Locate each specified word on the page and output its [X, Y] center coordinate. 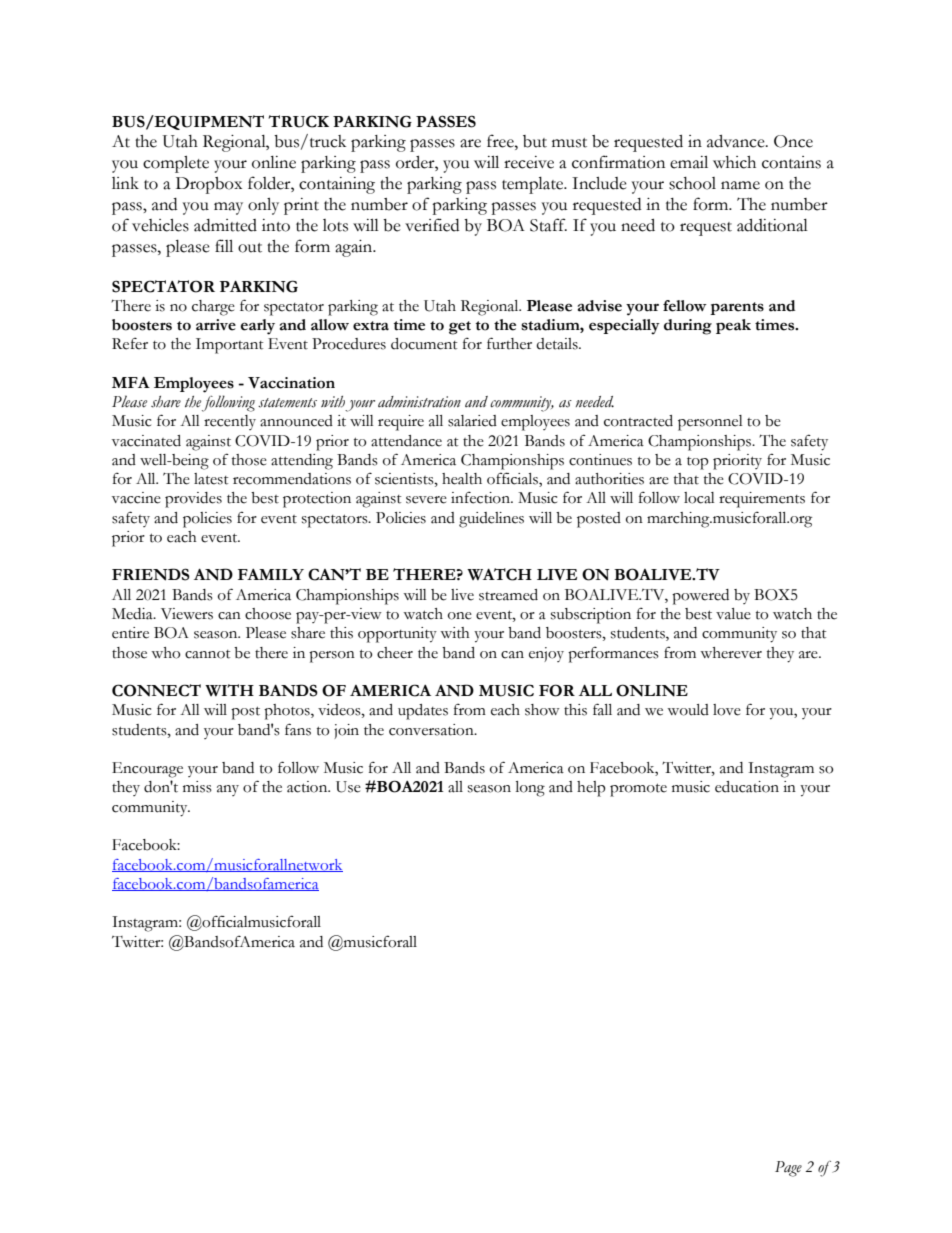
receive [529, 162]
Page [788, 1169]
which [734, 162]
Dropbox [209, 185]
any [228, 790]
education [747, 787]
